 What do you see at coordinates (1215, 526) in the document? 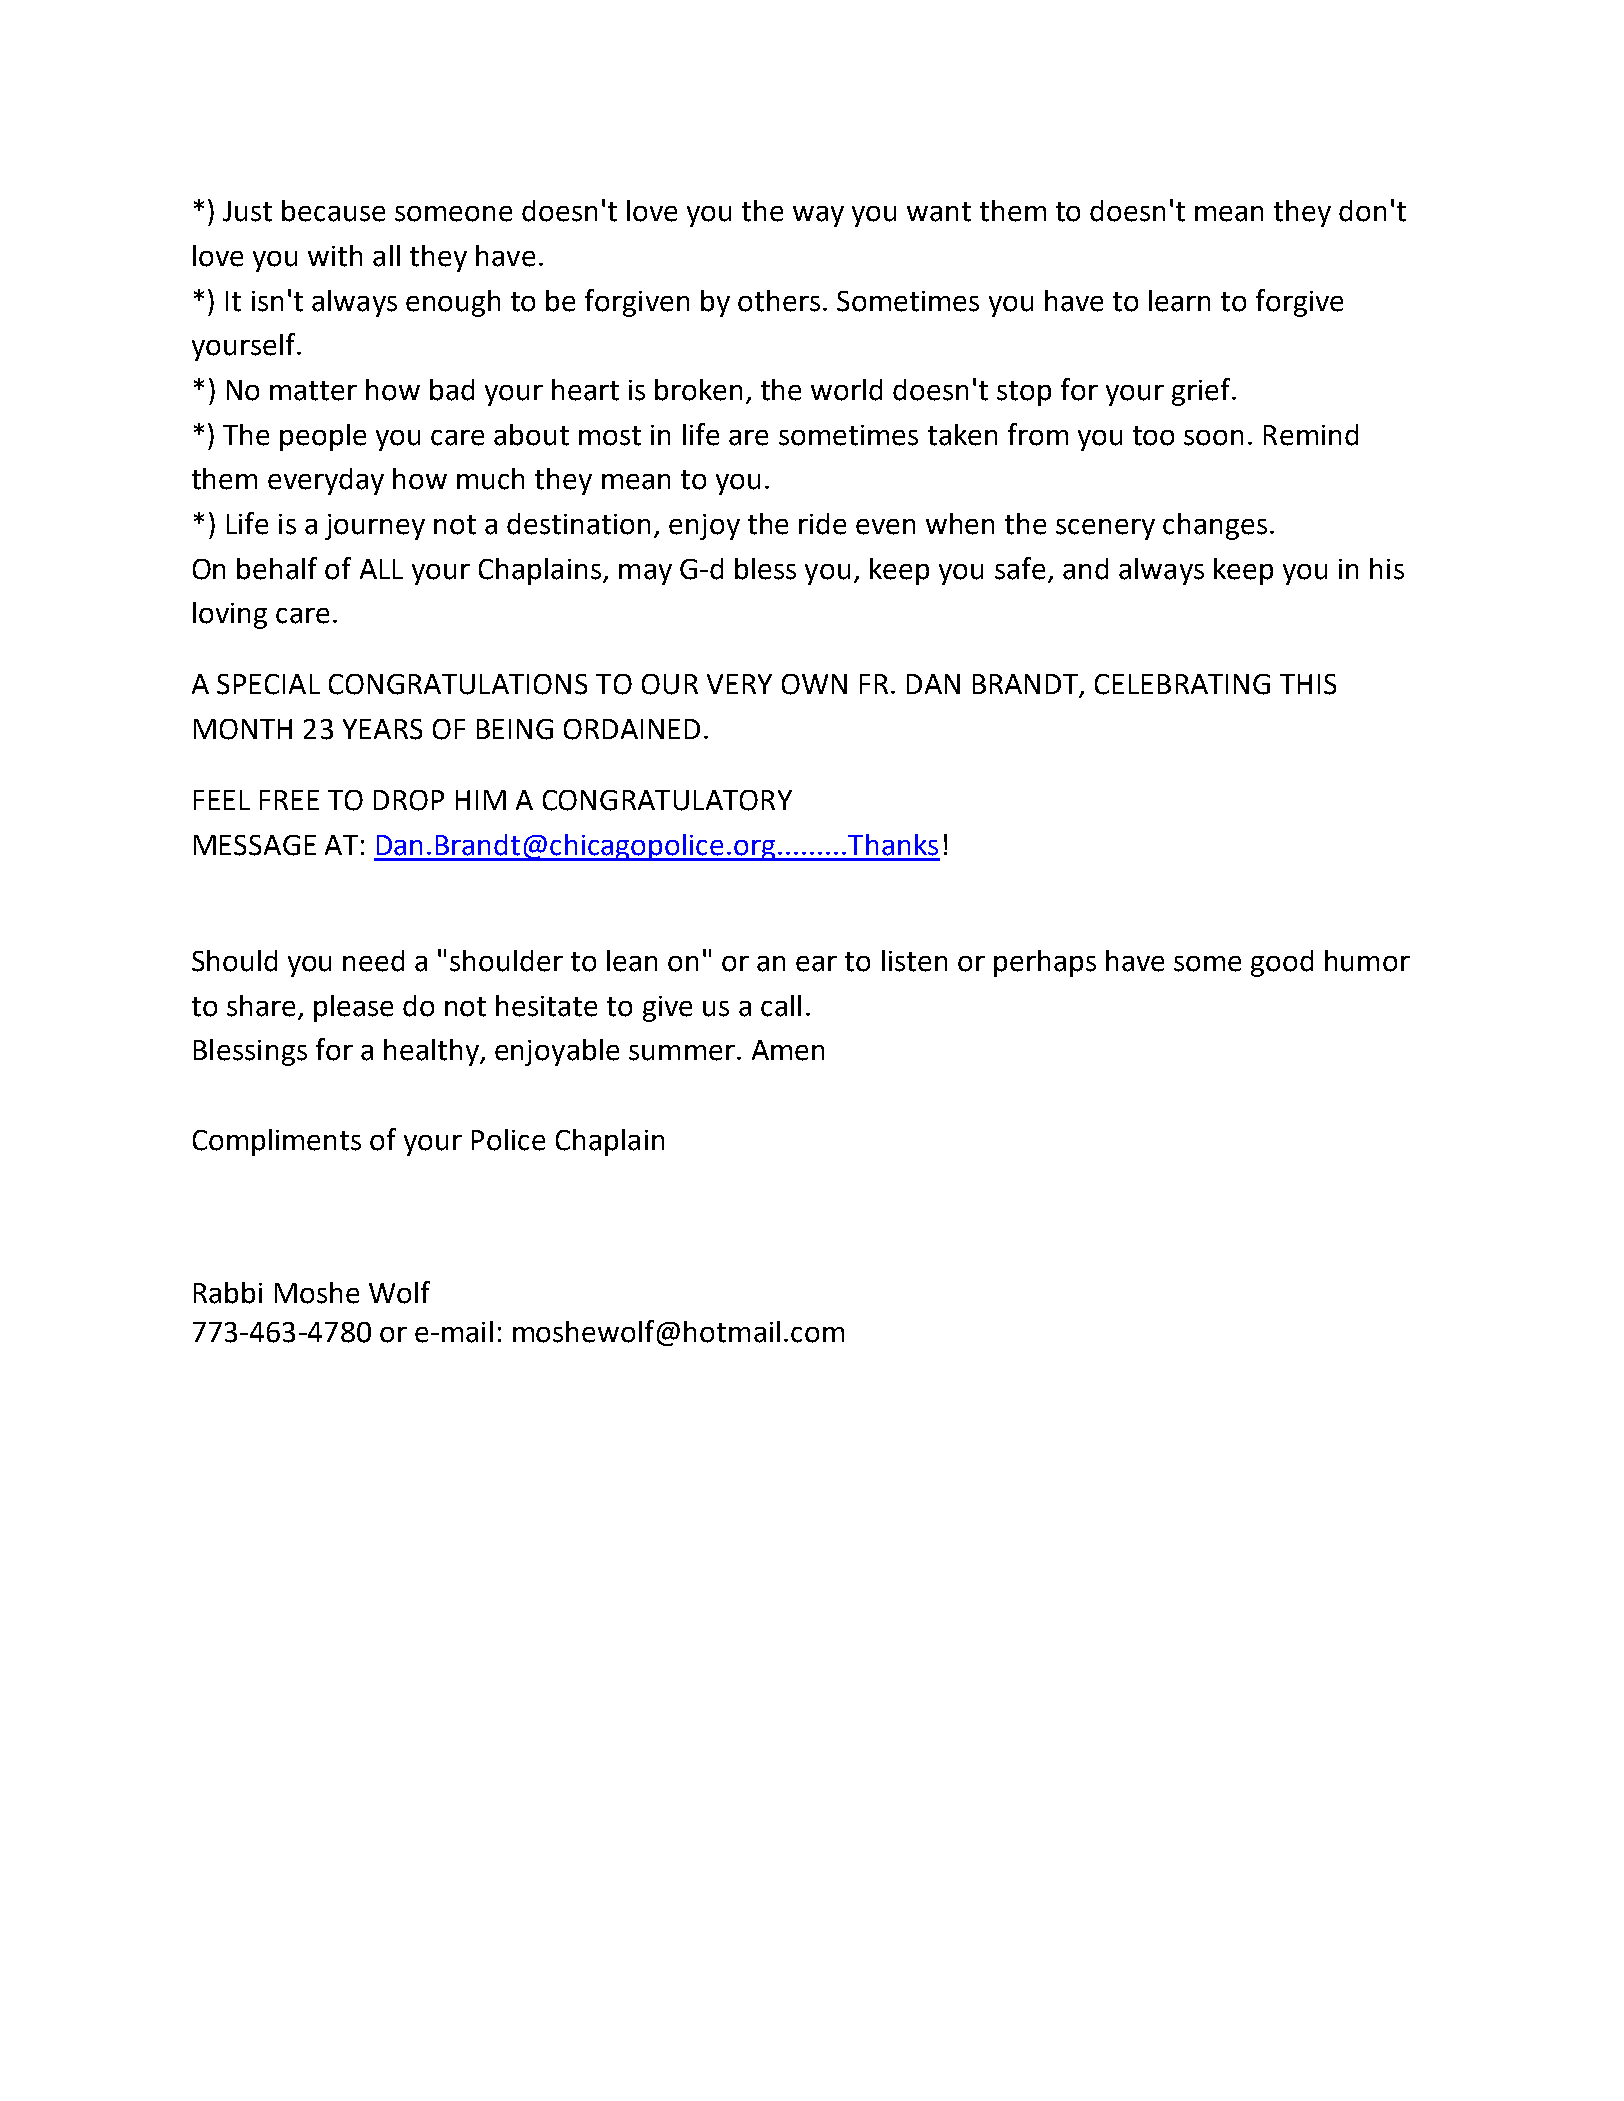
I see `changes` at bounding box center [1215, 526].
